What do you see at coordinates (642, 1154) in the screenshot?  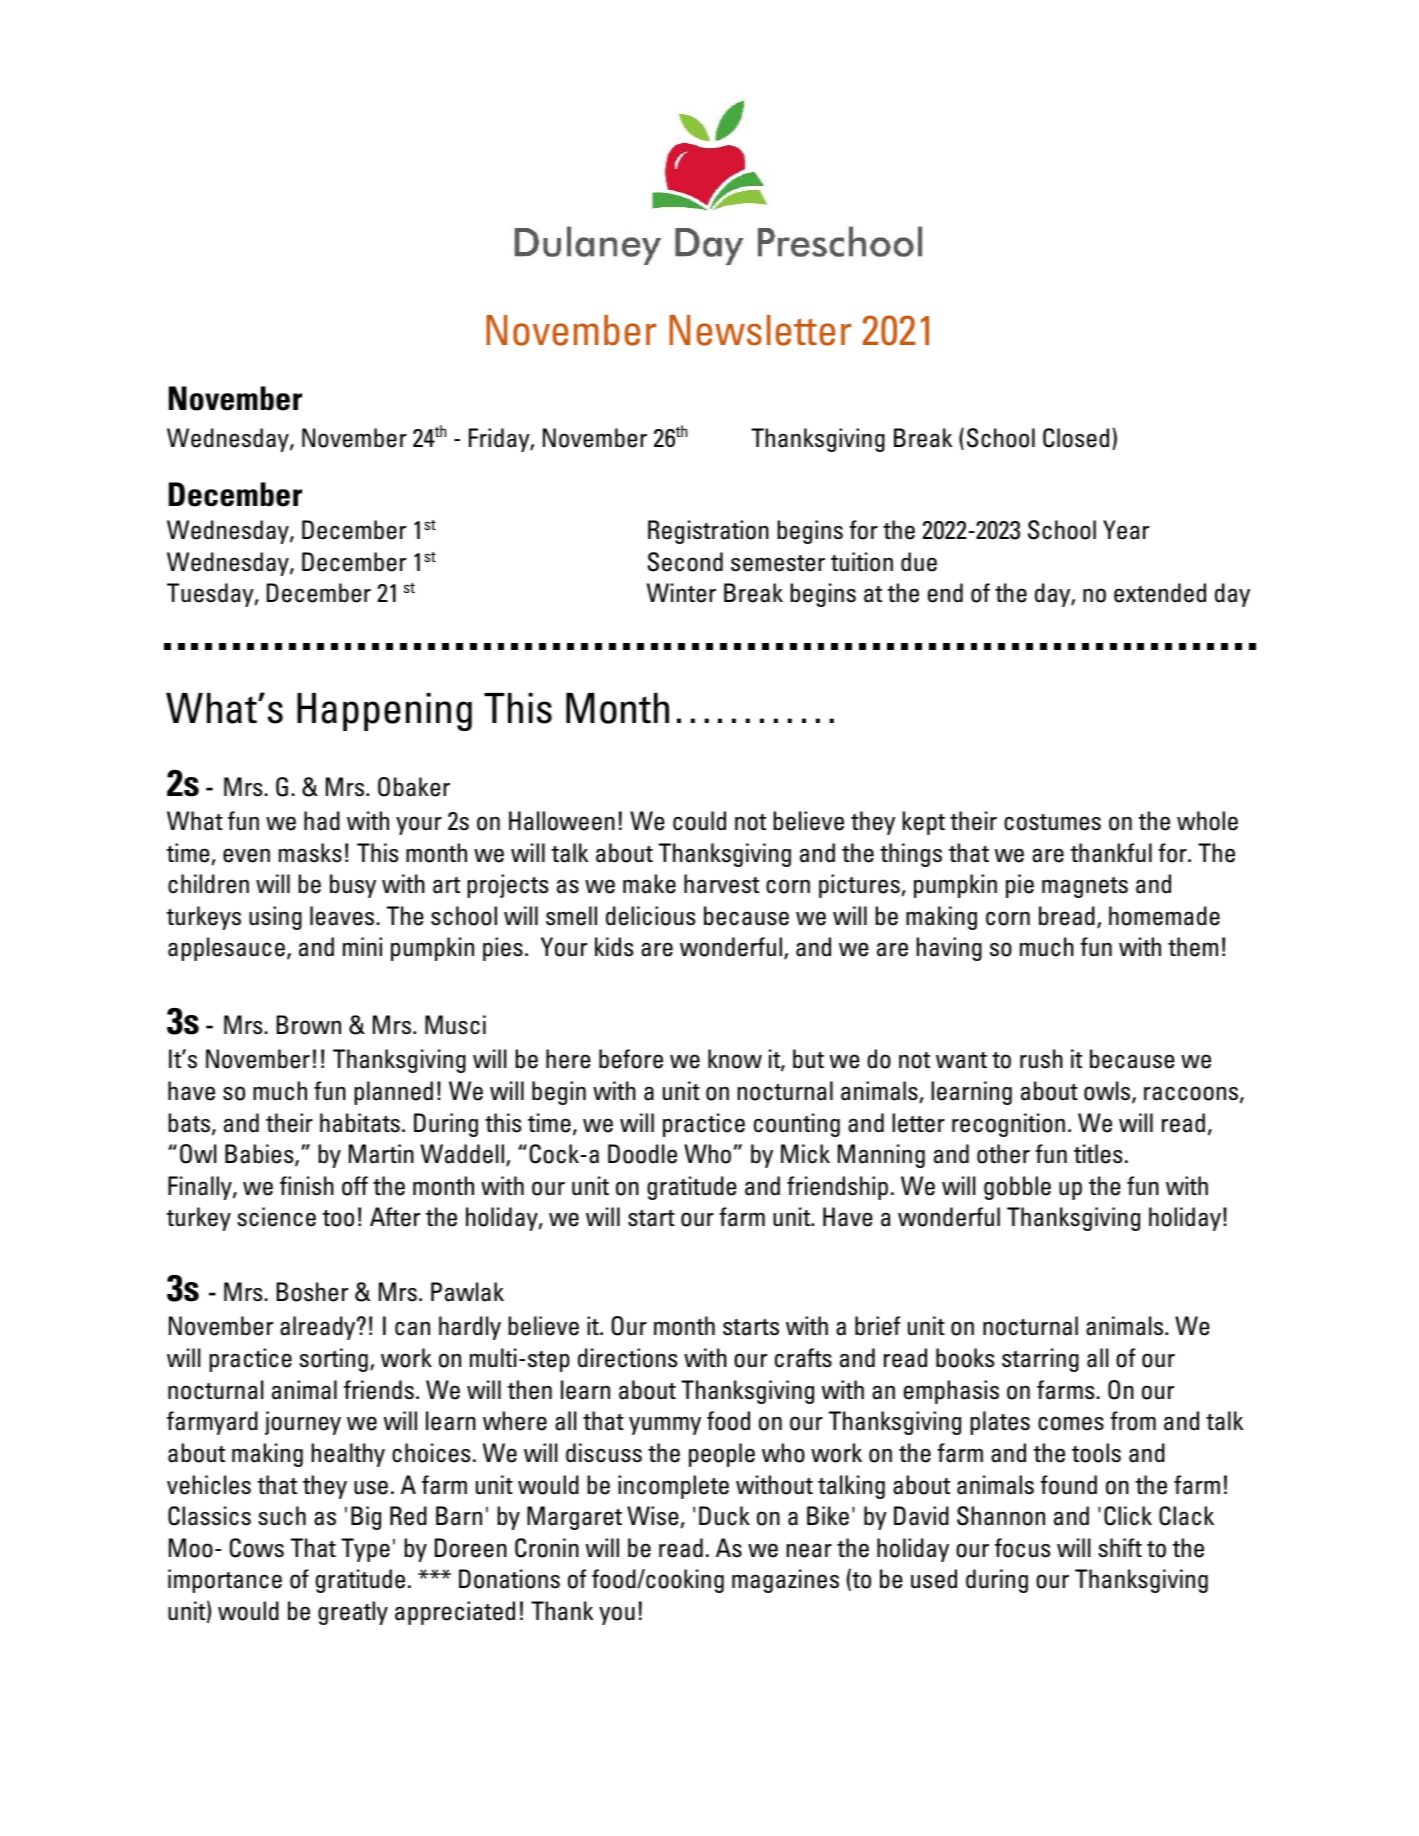 I see `Doodle` at bounding box center [642, 1154].
